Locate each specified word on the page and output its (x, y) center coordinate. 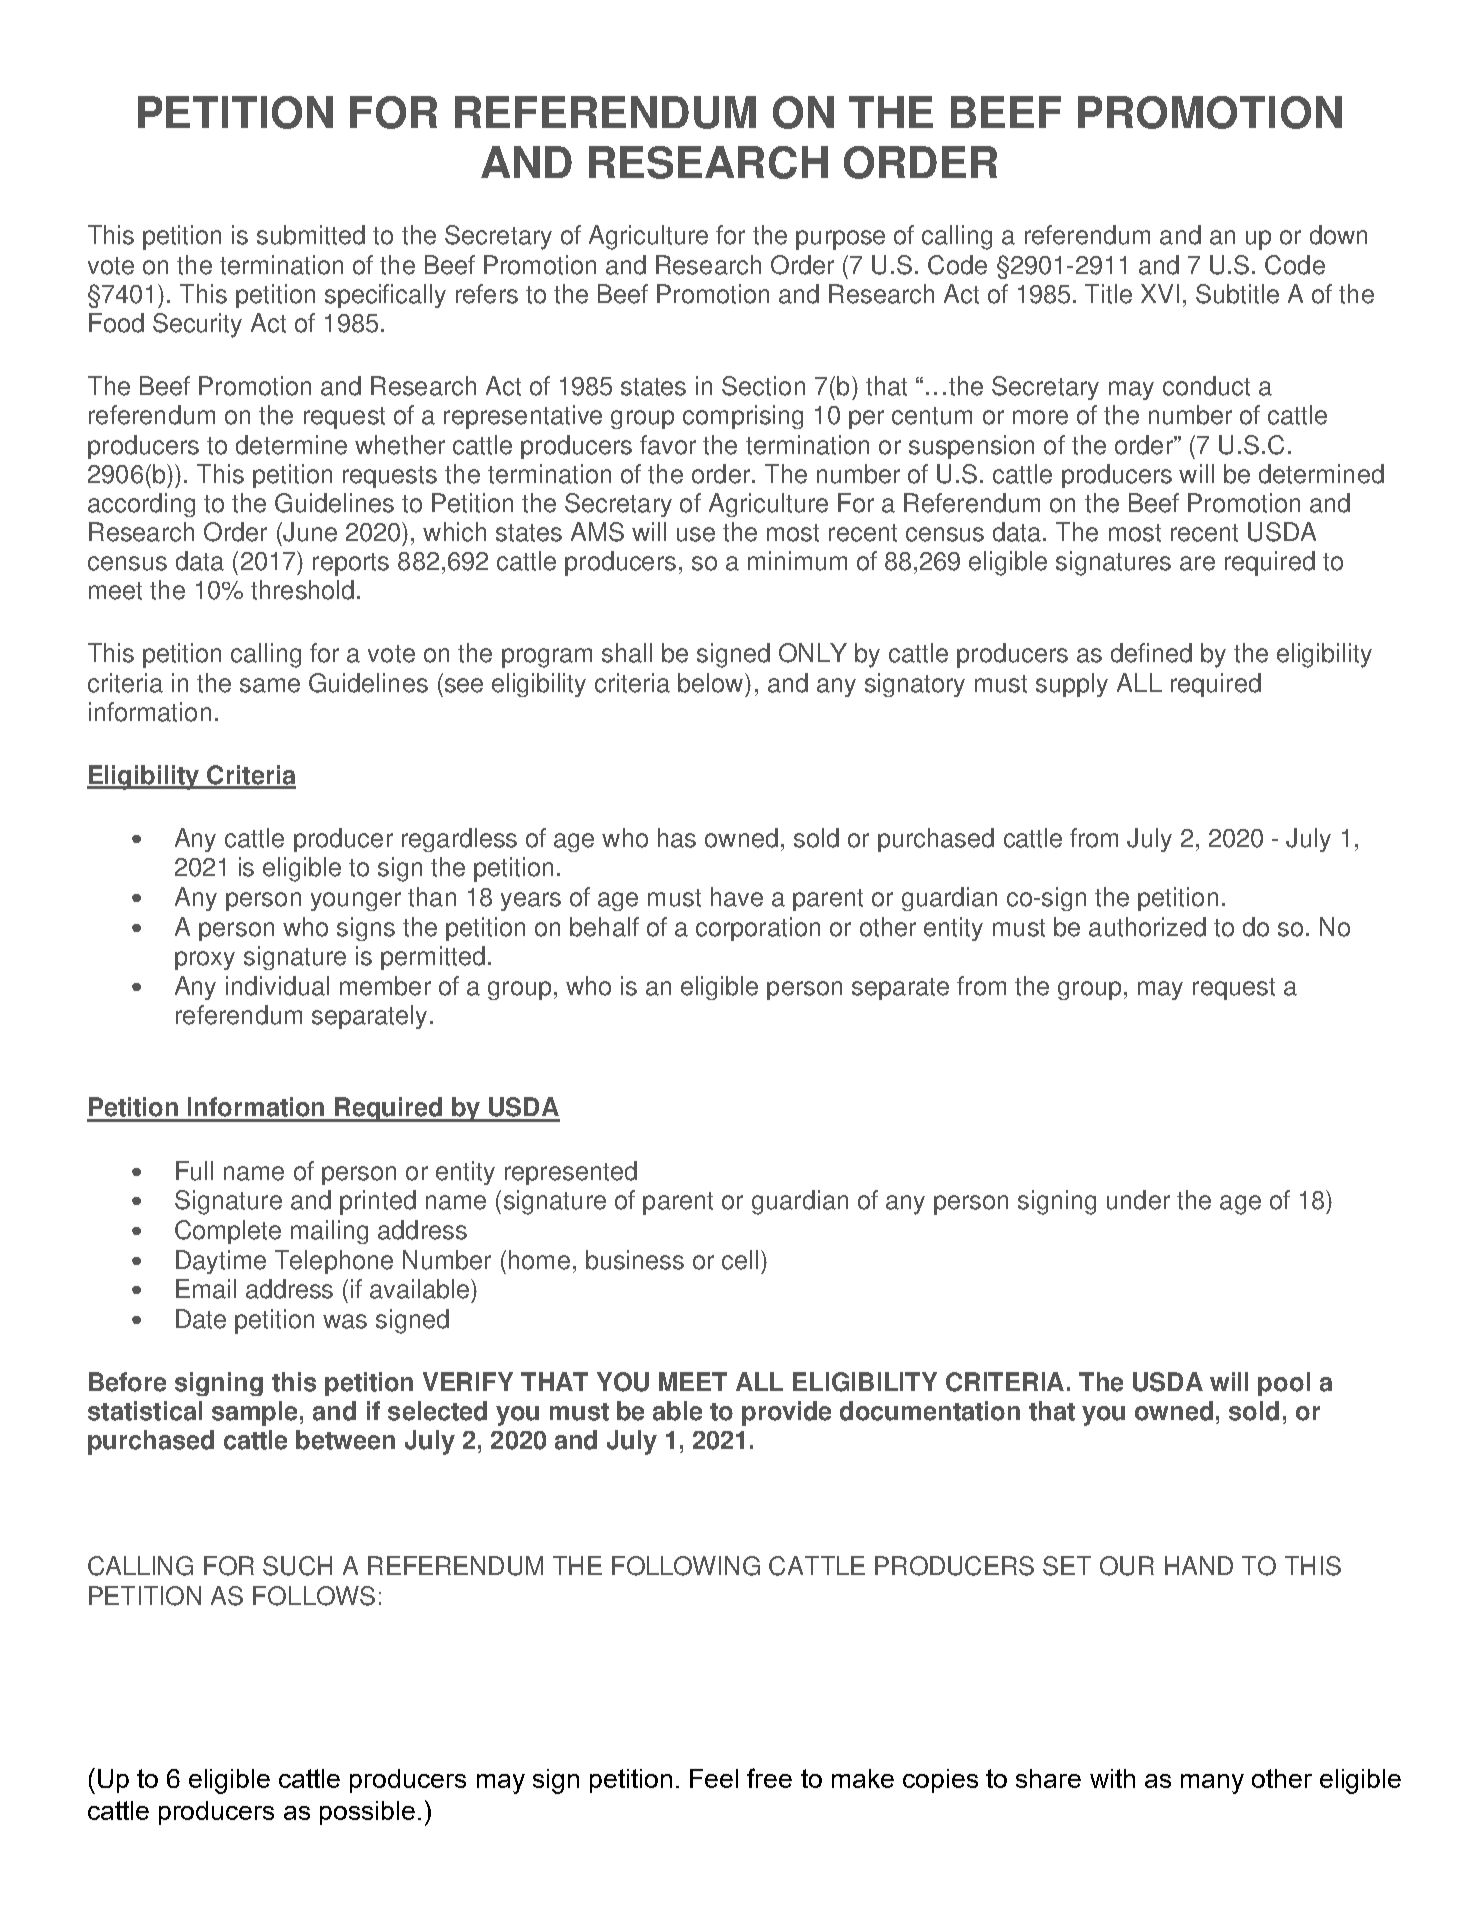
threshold (302, 590)
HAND (1199, 1565)
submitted (311, 235)
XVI (1160, 293)
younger (356, 901)
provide (786, 1413)
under (1138, 1200)
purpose (840, 240)
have (737, 897)
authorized (1147, 927)
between (345, 1440)
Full (194, 1171)
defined (1151, 653)
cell (740, 1260)
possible (367, 1813)
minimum (797, 561)
